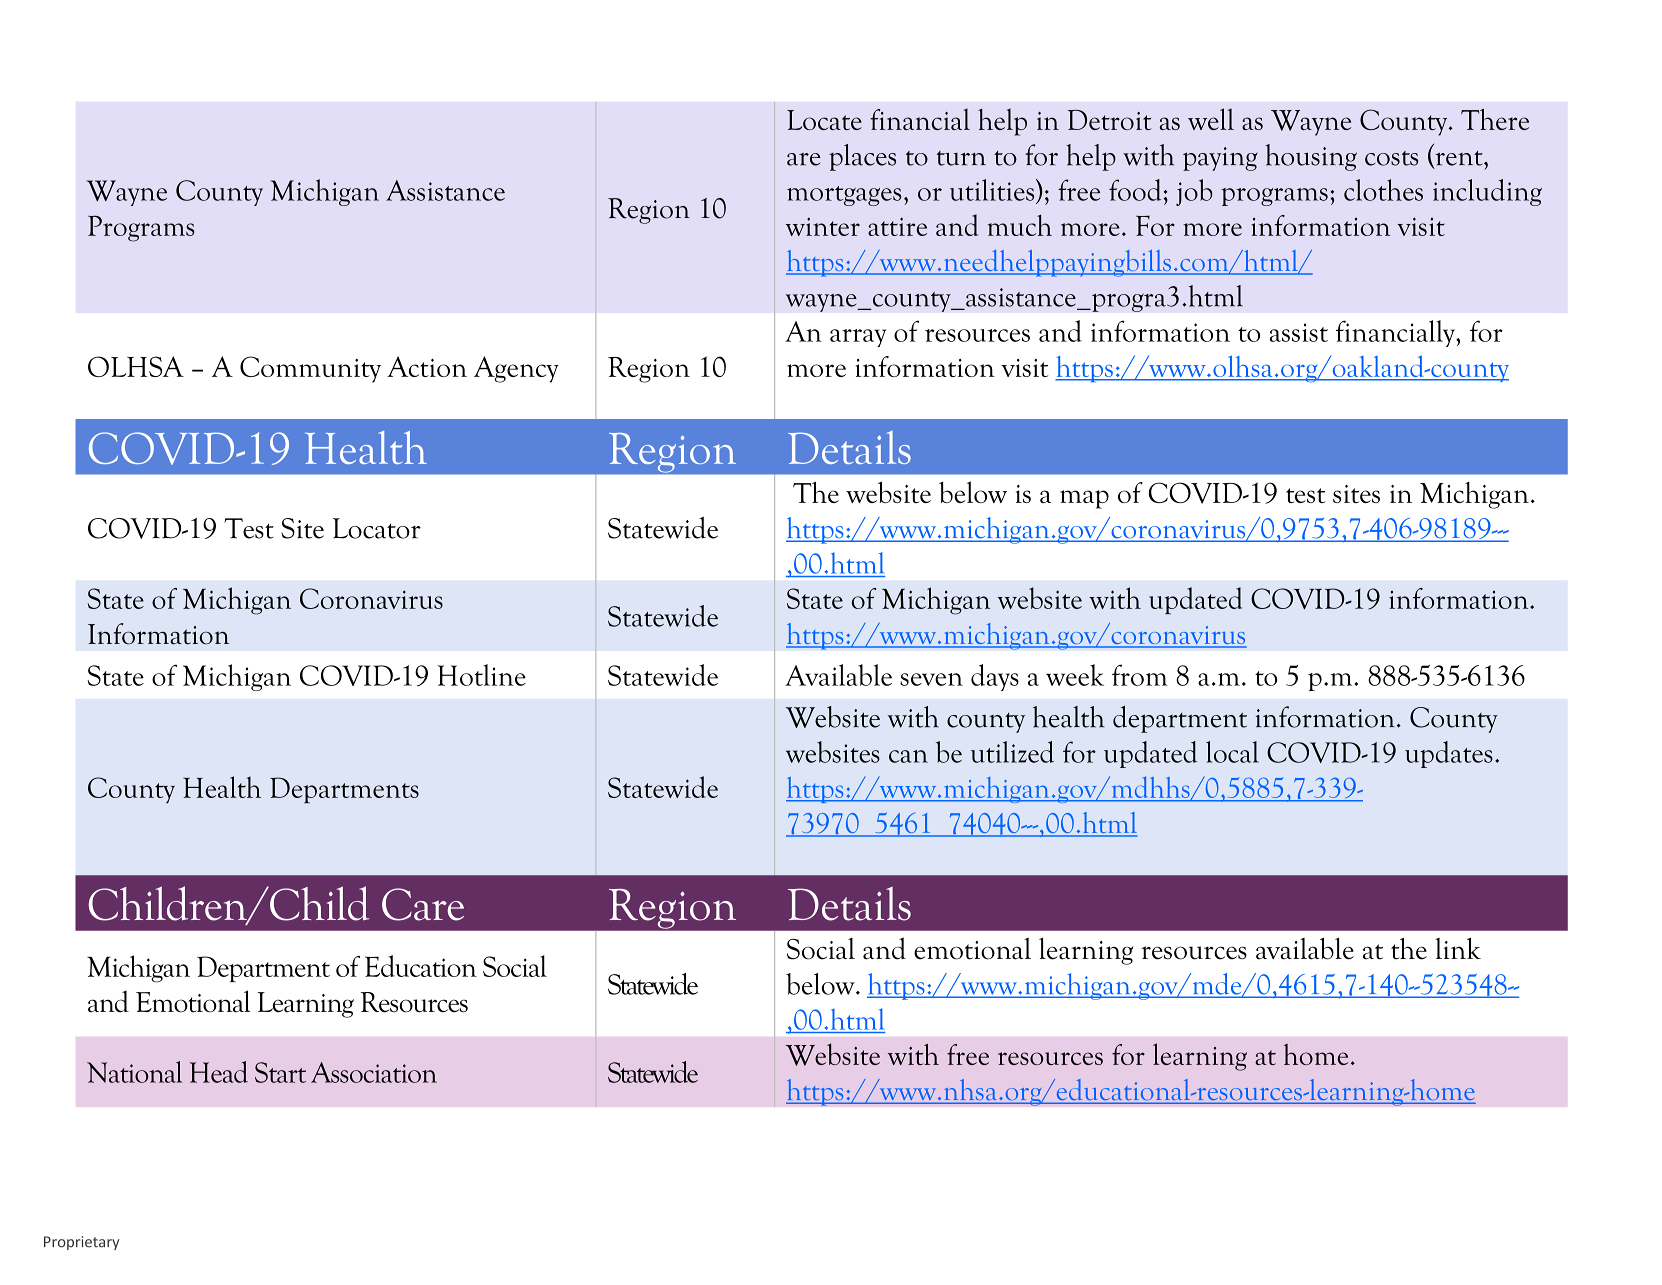 This image has width=1662, height=1285. I want to click on link, so click(1458, 948).
